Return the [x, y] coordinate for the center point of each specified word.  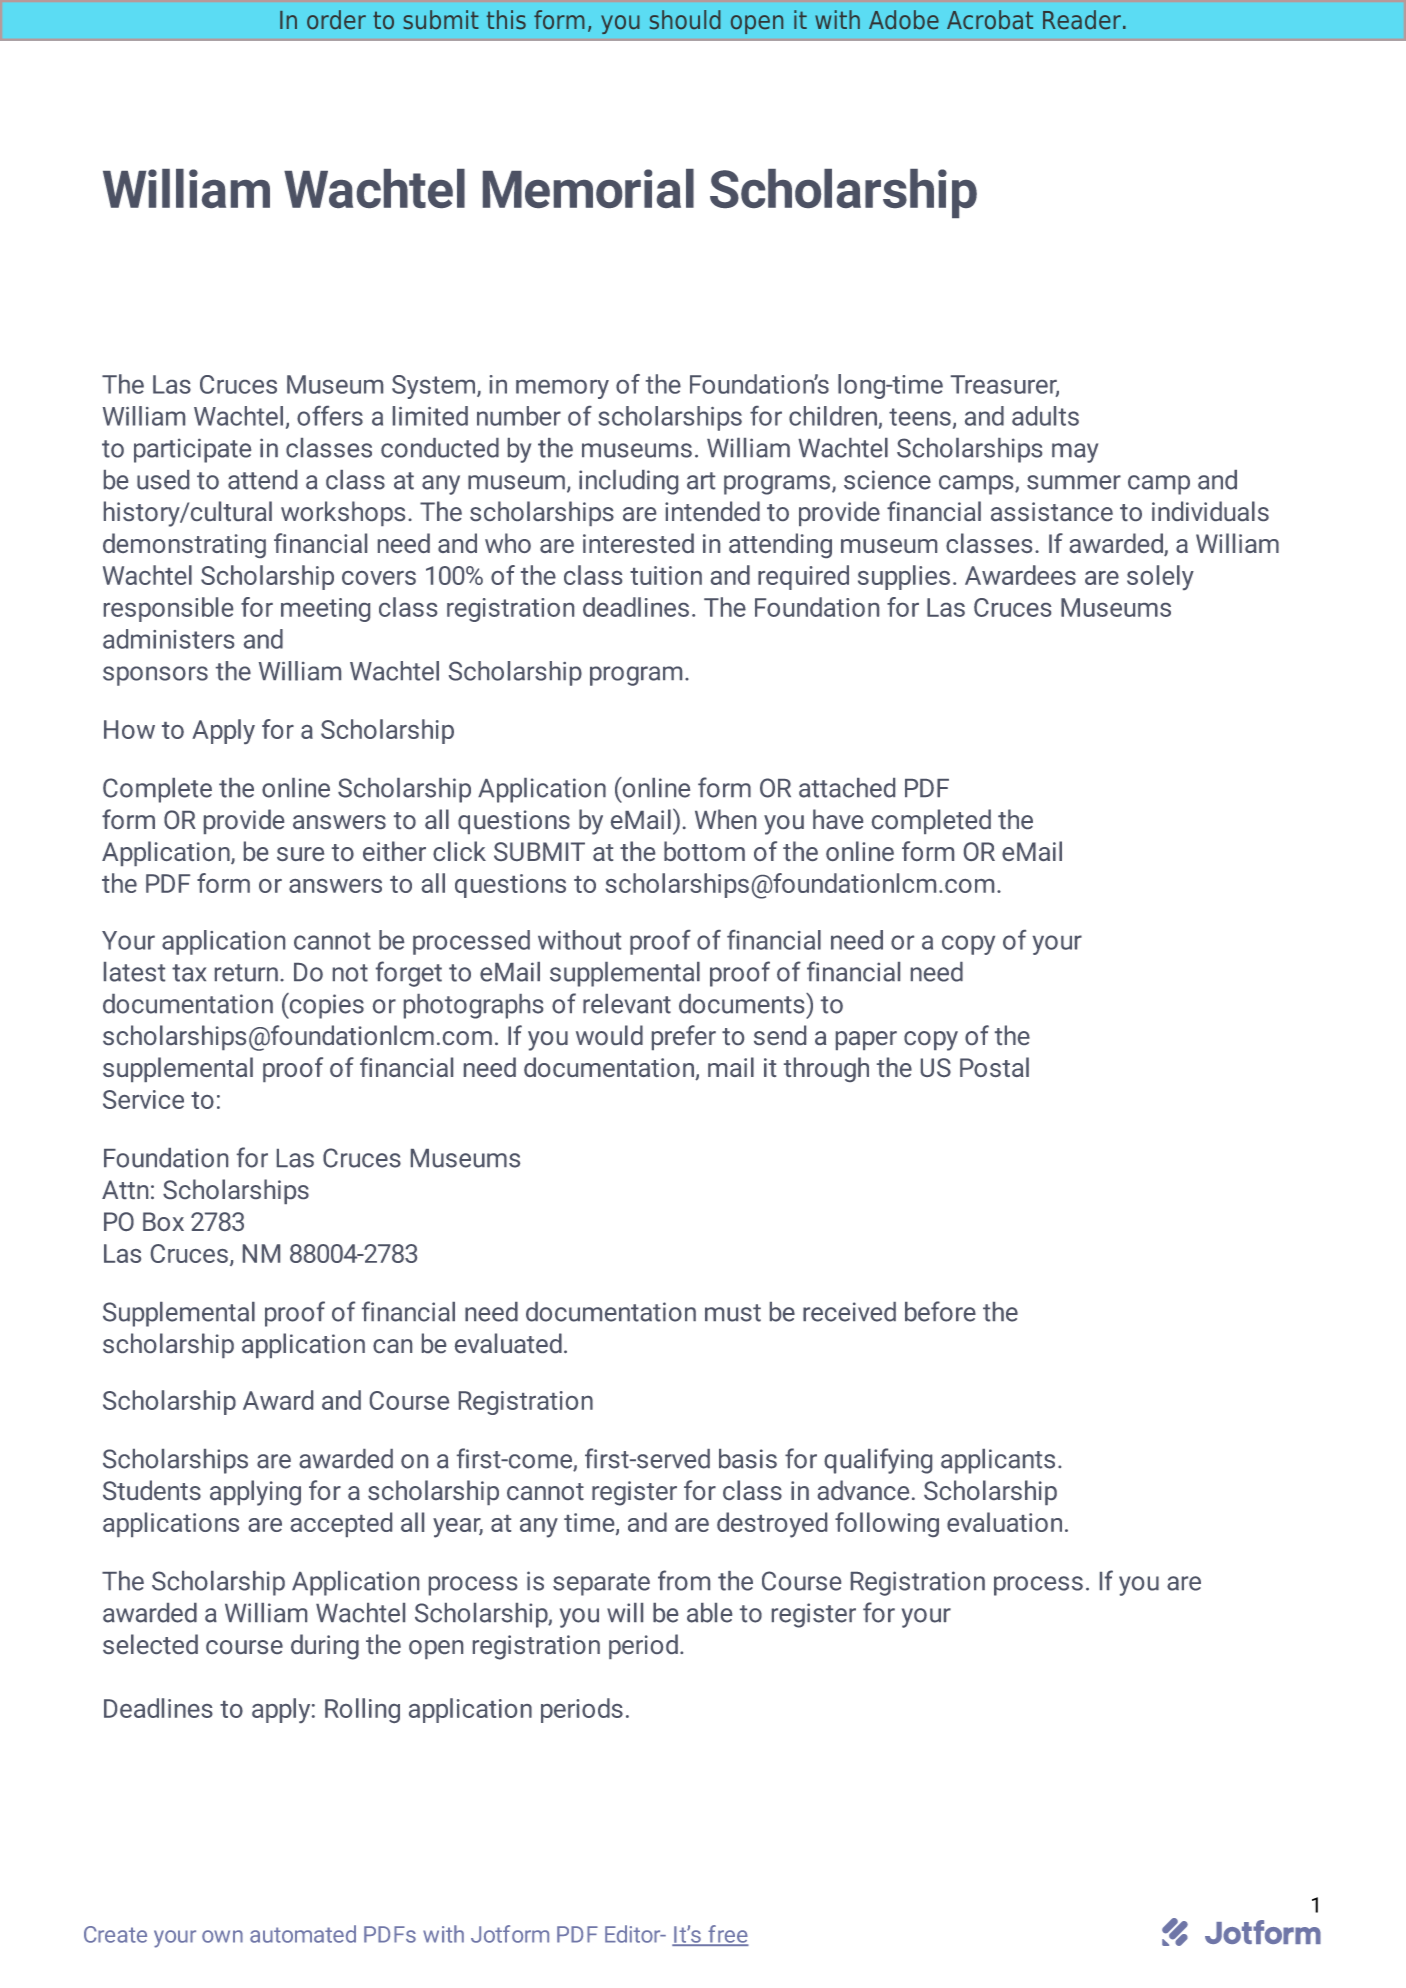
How [129, 729]
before [940, 1311]
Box [163, 1221]
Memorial [588, 188]
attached [847, 788]
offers [330, 416]
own [222, 1936]
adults [1045, 416]
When [725, 819]
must [733, 1313]
